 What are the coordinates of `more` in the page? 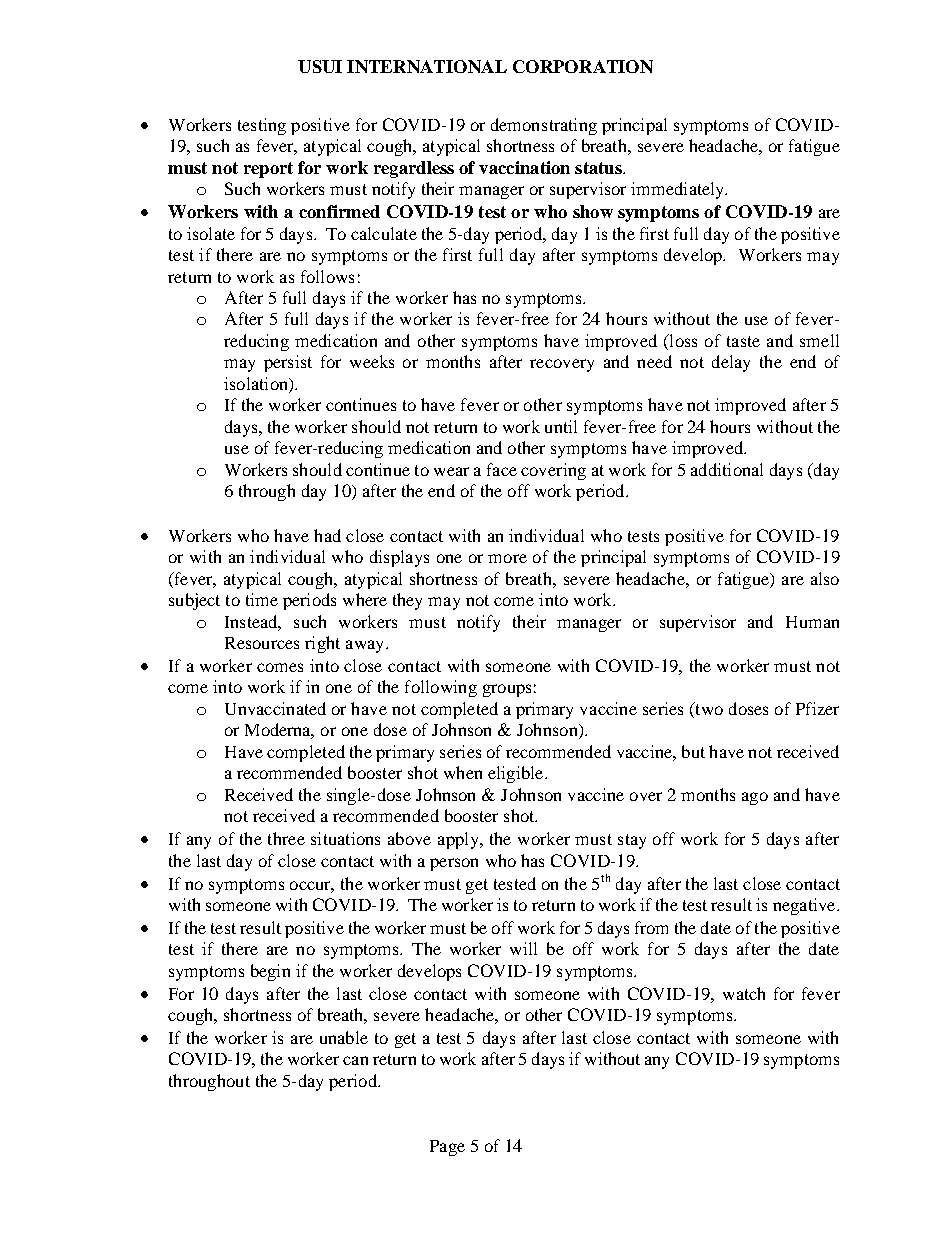 It's located at (507, 558).
